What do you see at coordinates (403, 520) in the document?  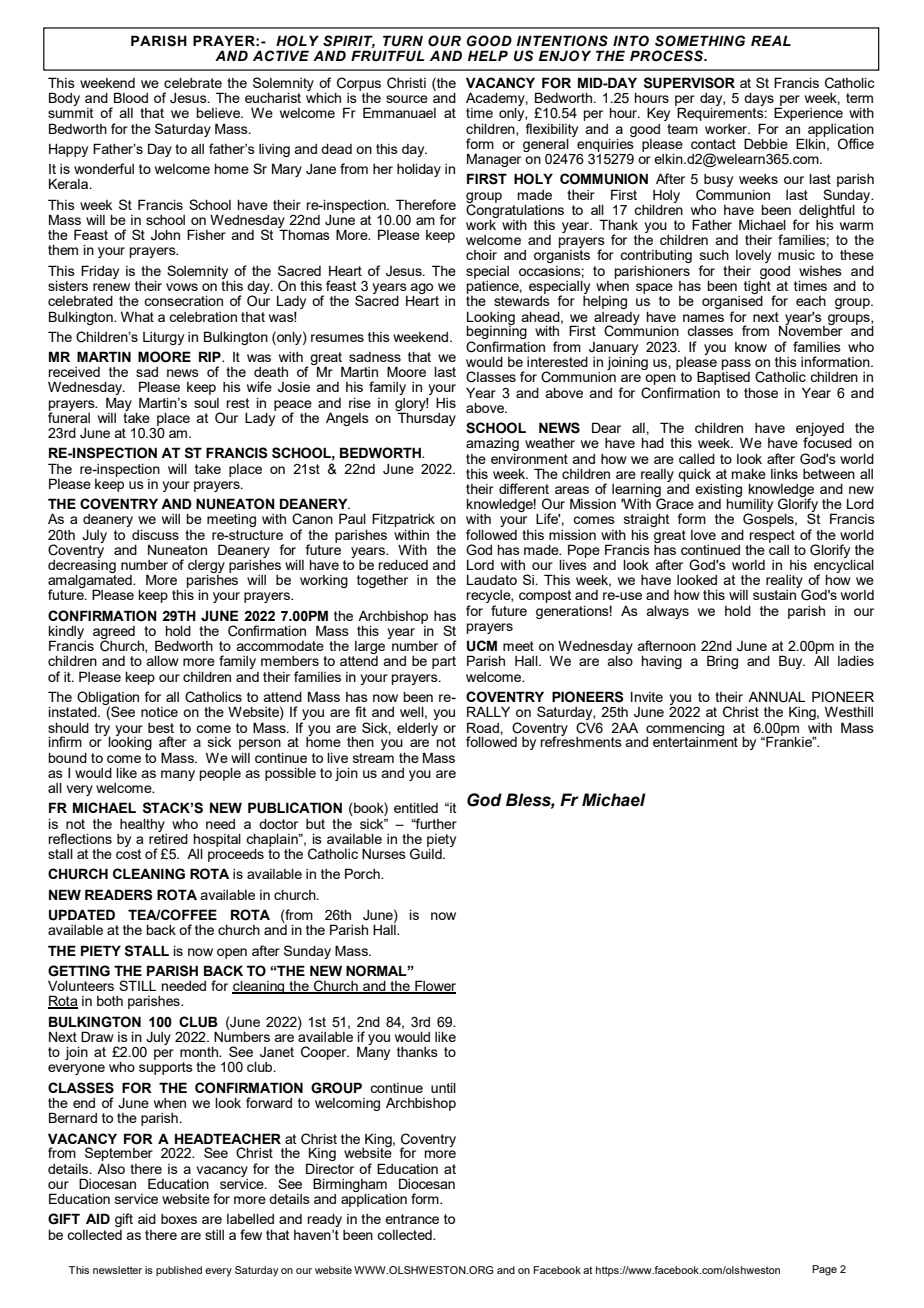 I see `Fitzpatrick` at bounding box center [403, 520].
